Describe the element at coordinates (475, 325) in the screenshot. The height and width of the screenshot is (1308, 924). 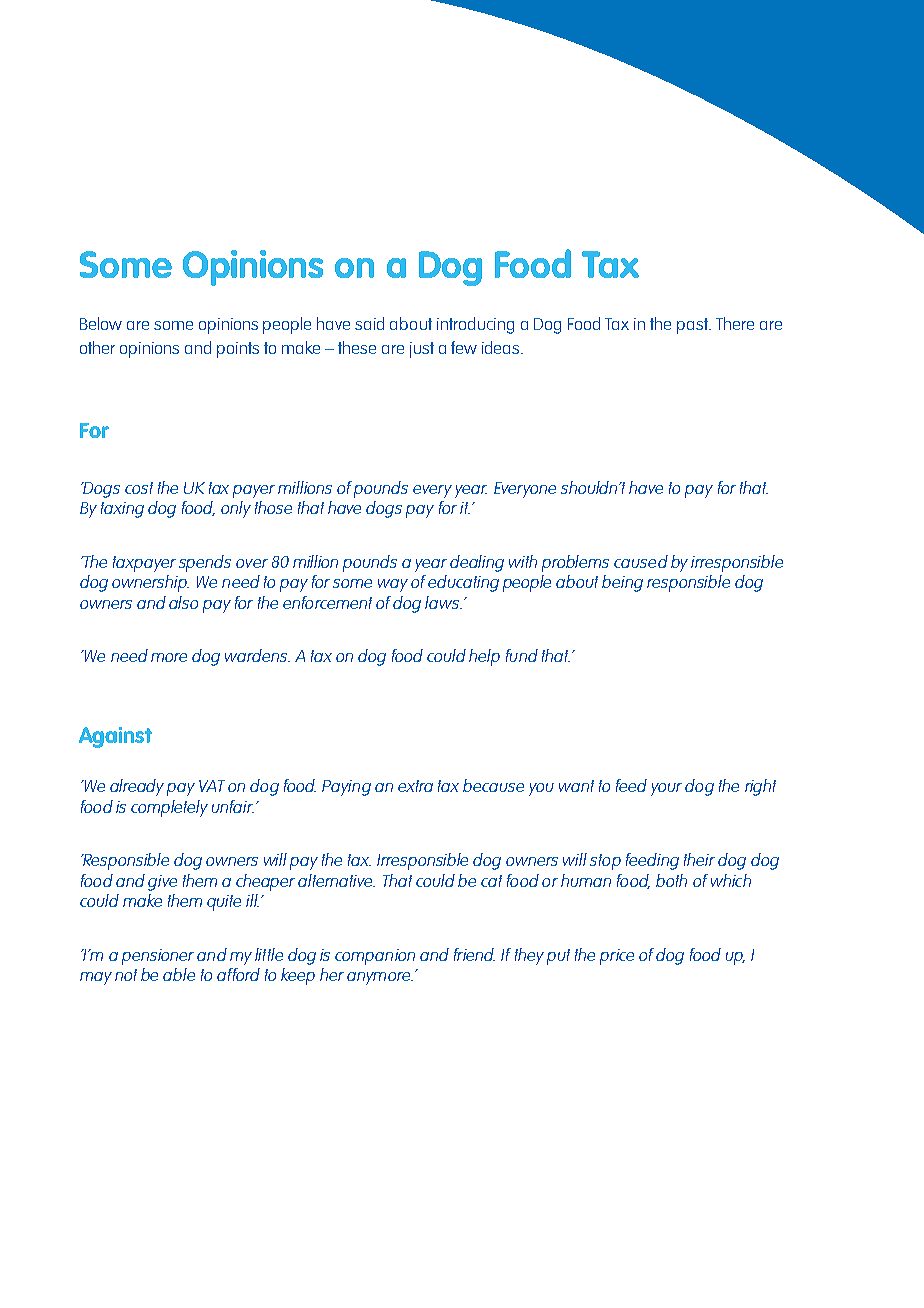
I see `introducing` at that location.
